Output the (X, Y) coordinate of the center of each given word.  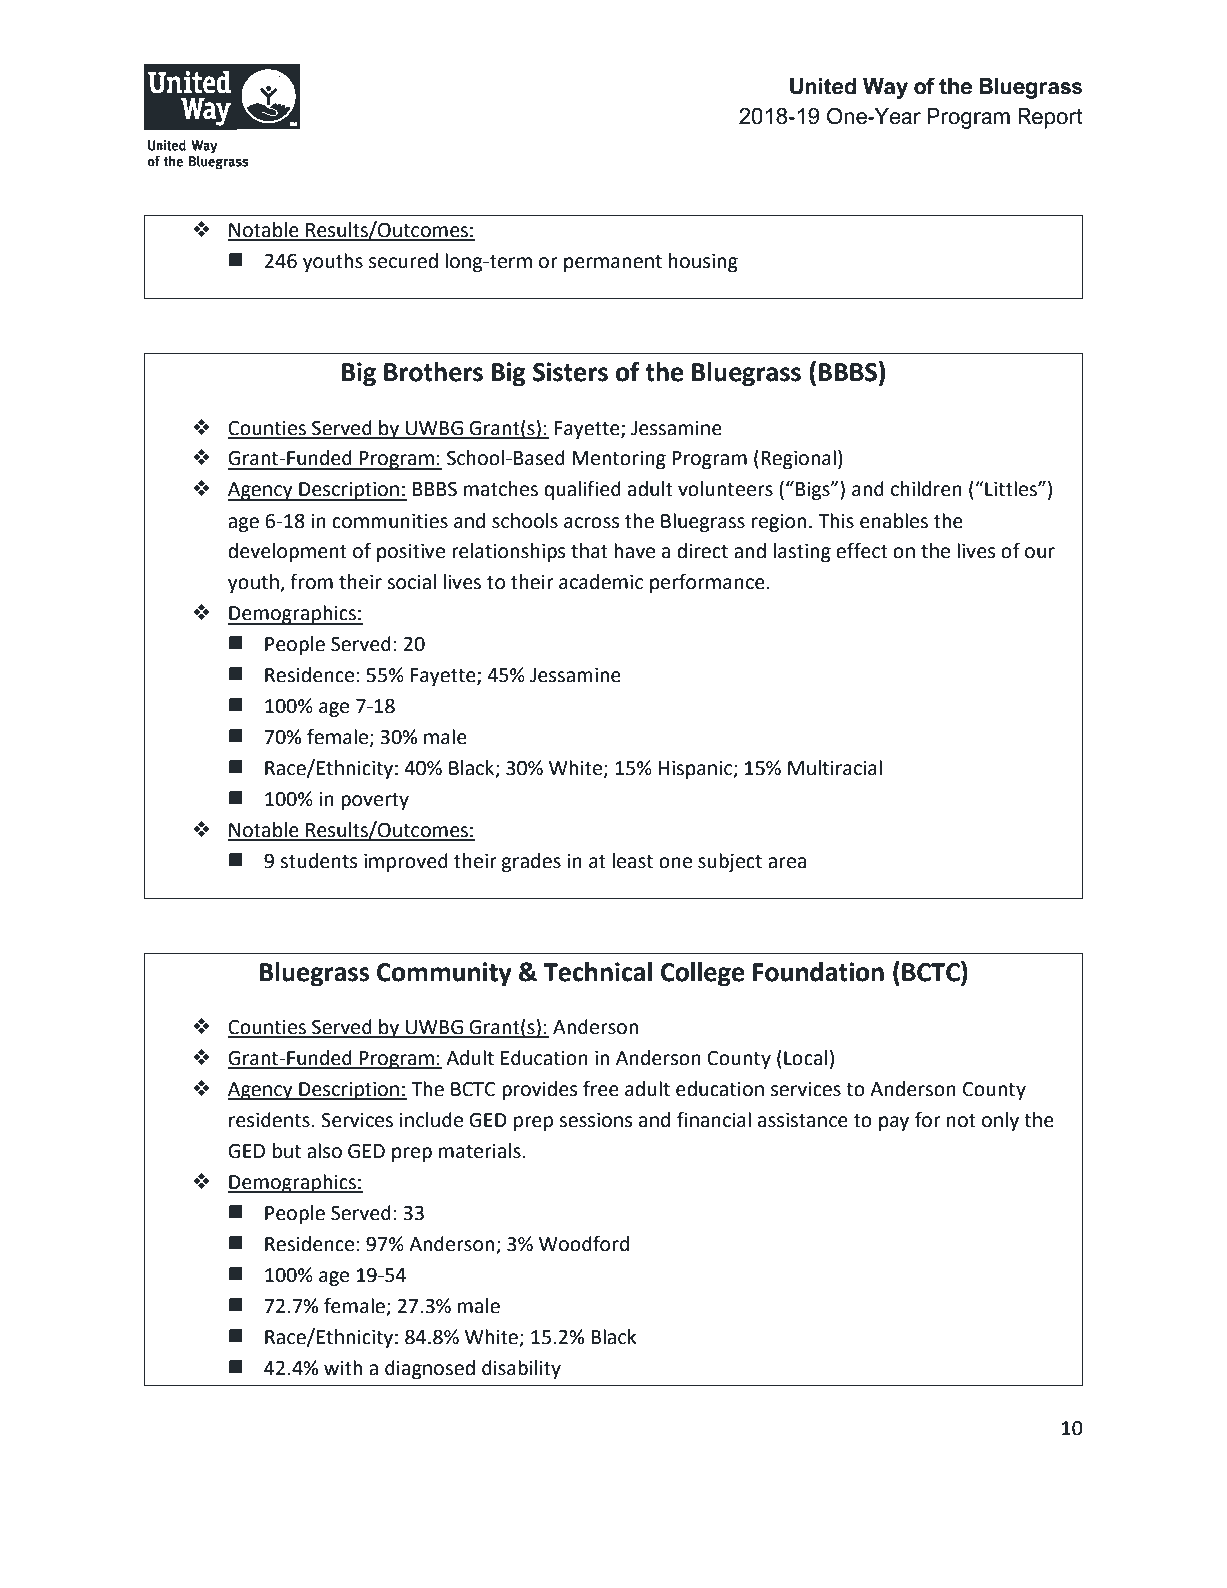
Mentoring (619, 460)
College (702, 974)
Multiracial (835, 768)
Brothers (433, 372)
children (926, 489)
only (1000, 1121)
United (823, 86)
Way (885, 88)
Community (444, 974)
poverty (375, 801)
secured (403, 261)
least (633, 861)
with (343, 1368)
